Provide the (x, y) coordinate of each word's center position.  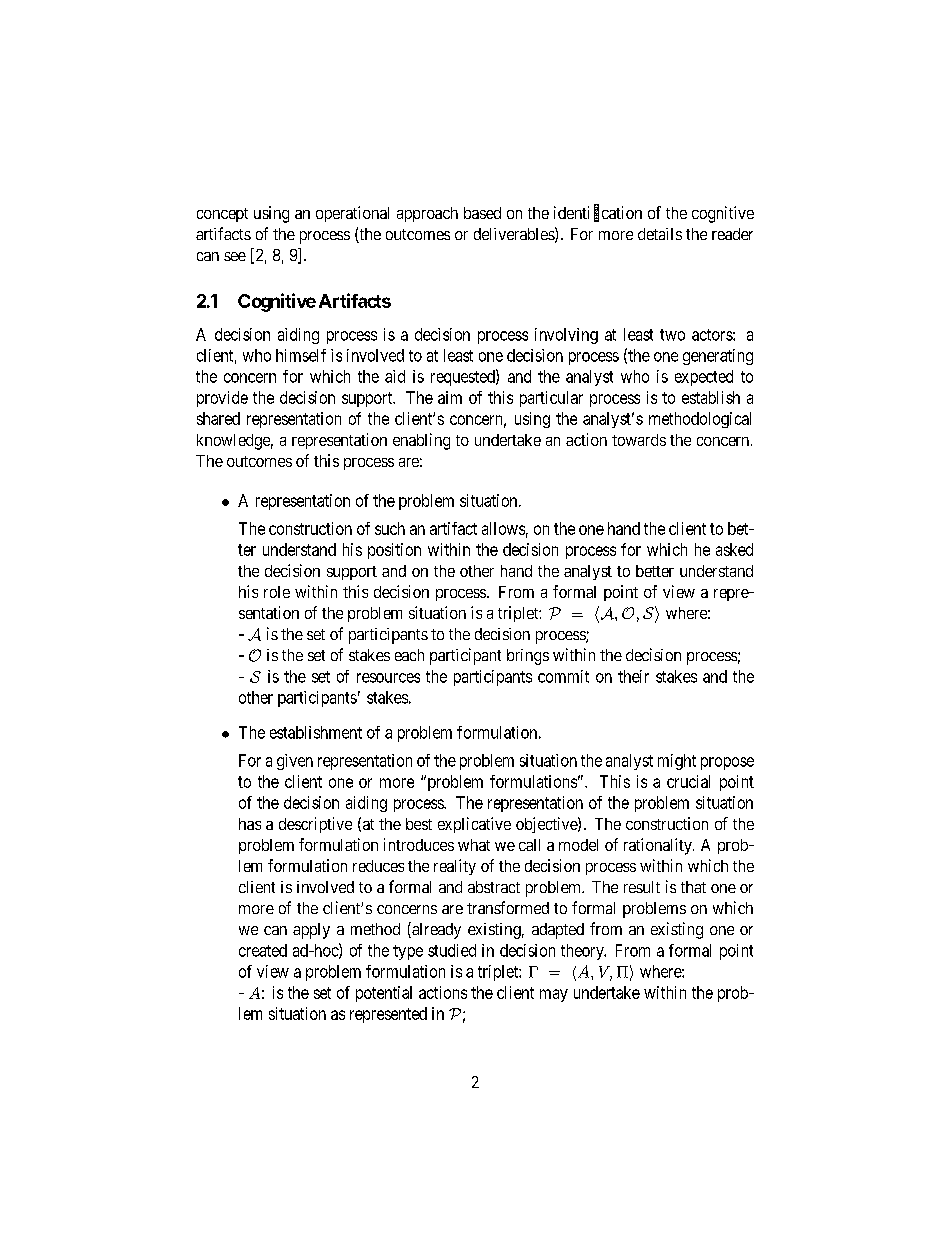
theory (583, 952)
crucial (688, 781)
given (295, 762)
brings (528, 657)
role (277, 592)
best (419, 824)
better (655, 571)
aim (450, 397)
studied (452, 950)
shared (218, 418)
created (263, 950)
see (235, 256)
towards (639, 440)
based (482, 213)
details (660, 234)
